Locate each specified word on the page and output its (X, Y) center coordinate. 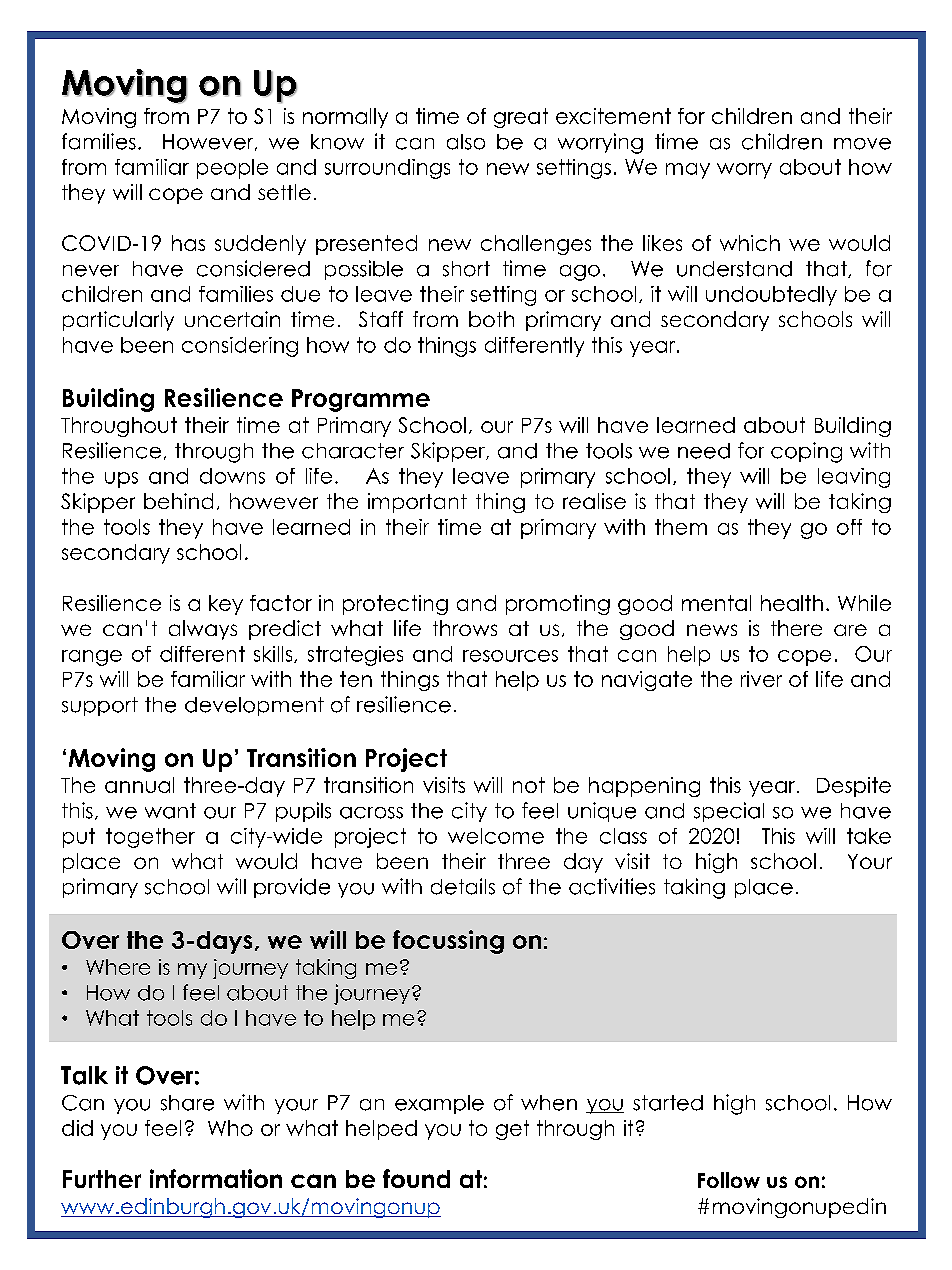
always (203, 630)
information (216, 1178)
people (232, 169)
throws (465, 628)
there (796, 628)
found (416, 1178)
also (466, 142)
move (862, 144)
